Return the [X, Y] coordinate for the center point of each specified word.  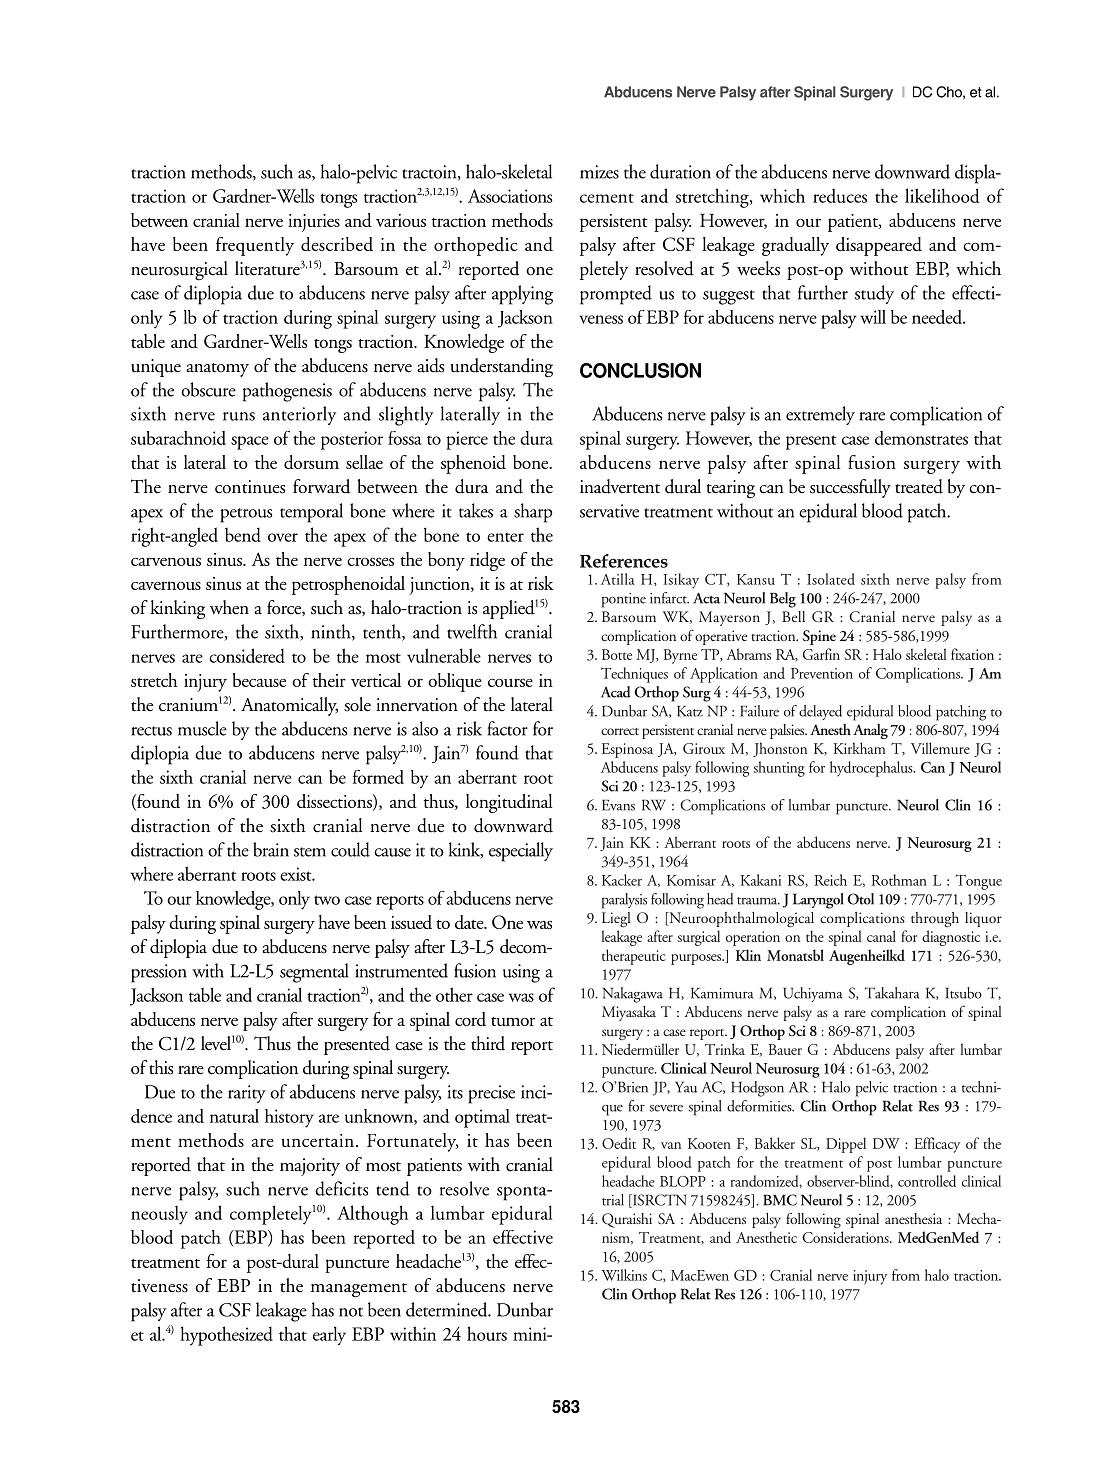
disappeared [879, 246]
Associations [510, 196]
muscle [202, 728]
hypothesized [226, 1336]
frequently [255, 246]
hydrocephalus [872, 769]
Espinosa [627, 750]
